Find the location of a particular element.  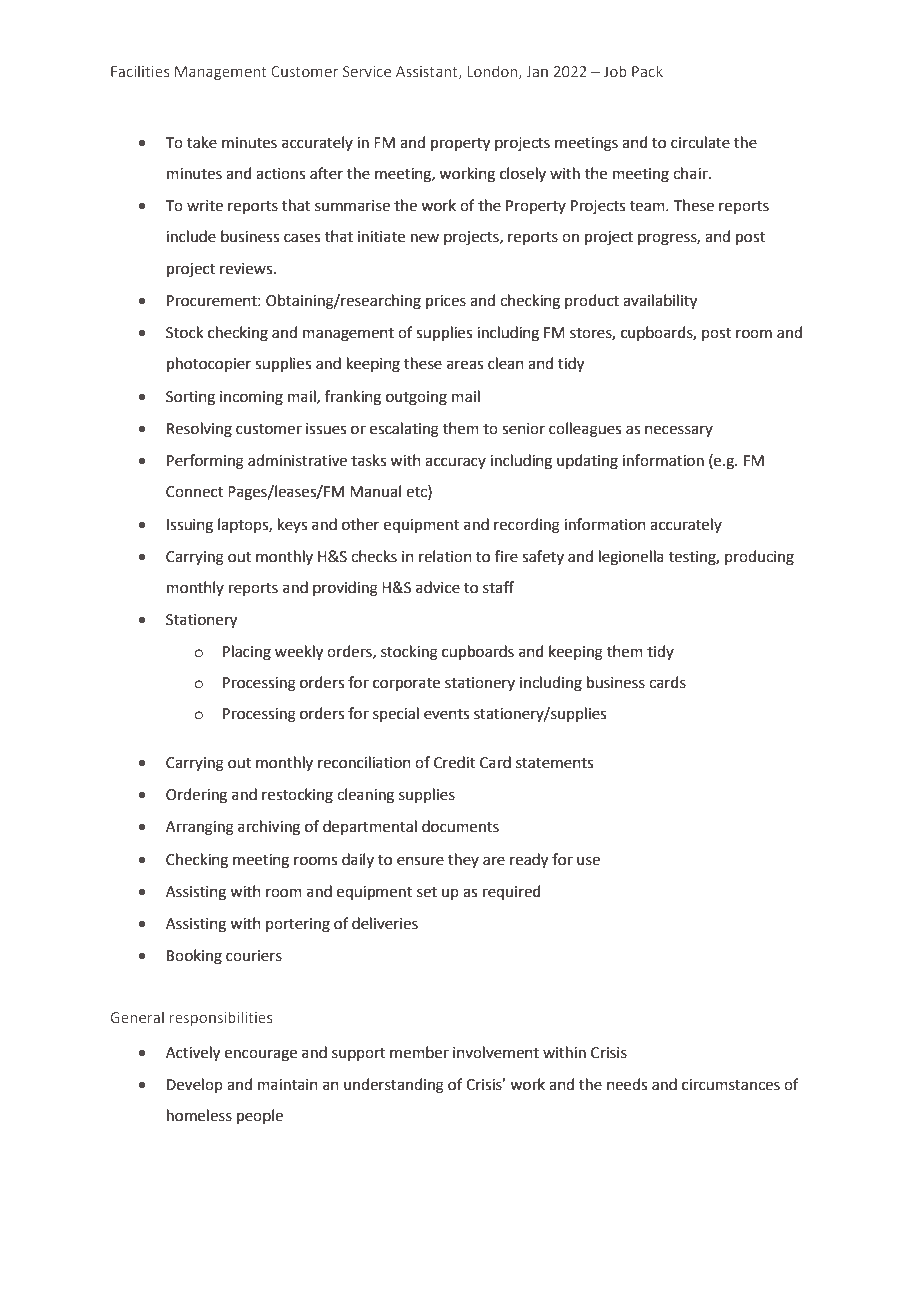

circumstances is located at coordinates (731, 1085).
